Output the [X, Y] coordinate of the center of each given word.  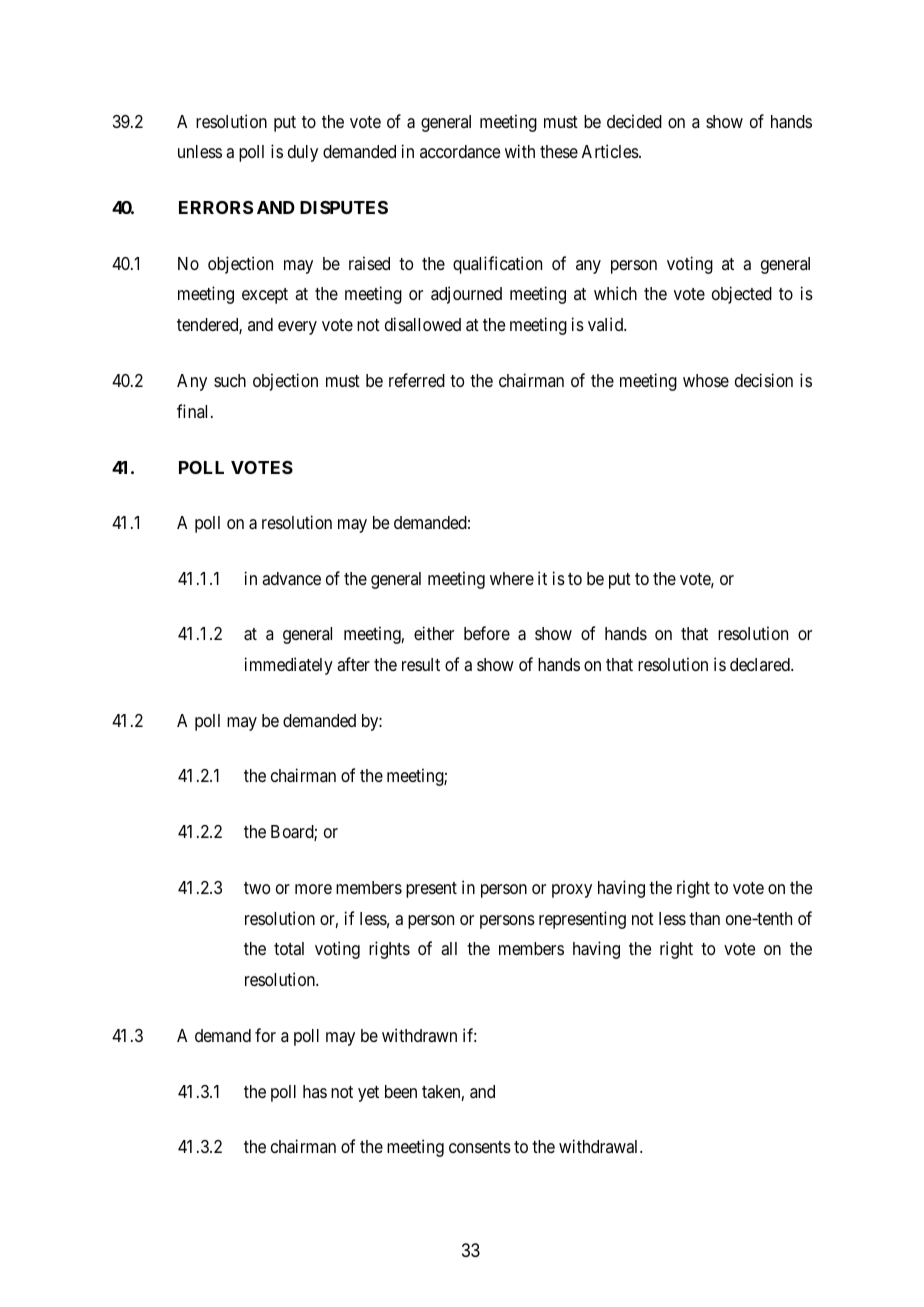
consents [480, 1147]
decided [634, 121]
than [704, 918]
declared [761, 664]
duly [303, 153]
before [487, 633]
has [315, 1091]
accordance [460, 151]
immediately [289, 666]
